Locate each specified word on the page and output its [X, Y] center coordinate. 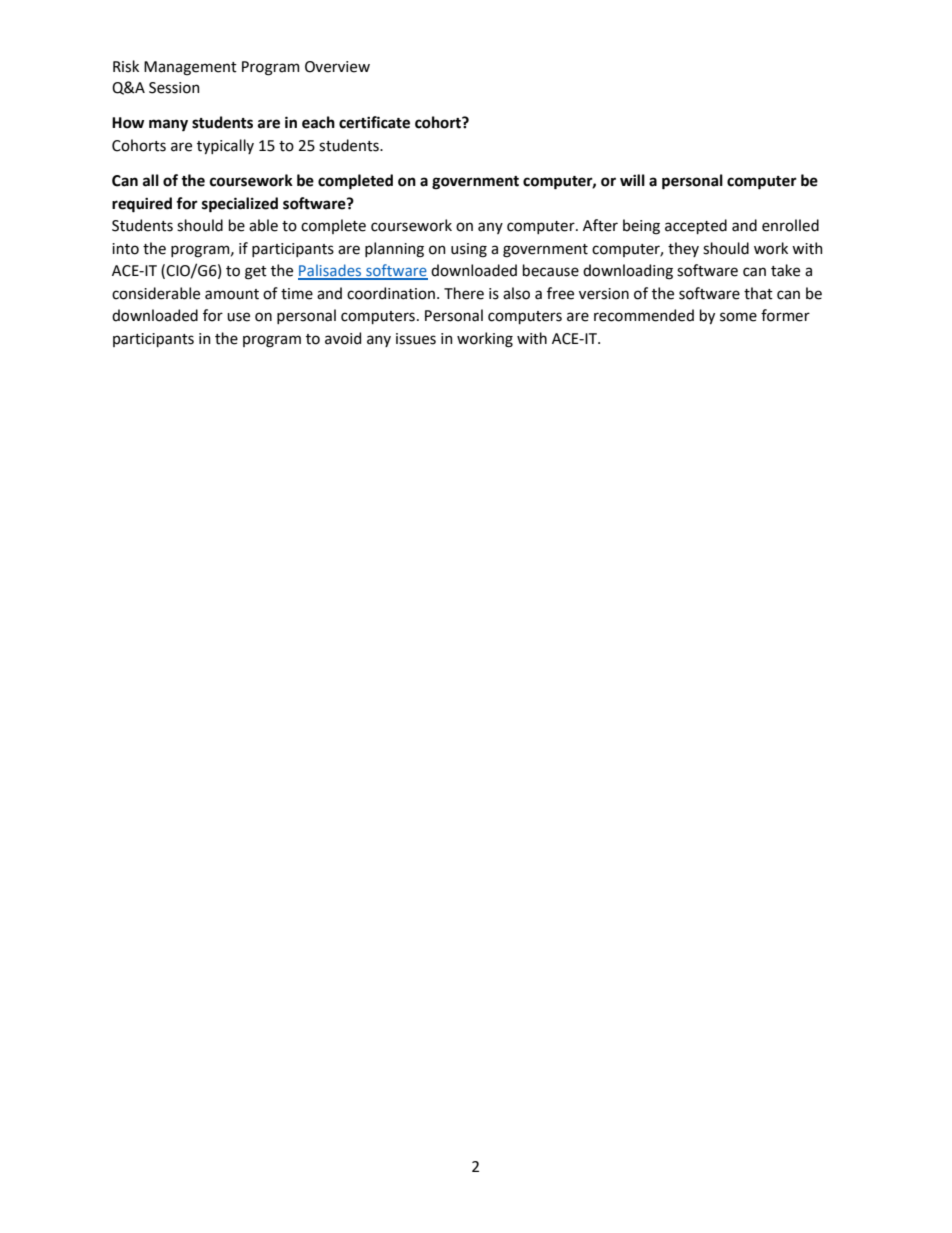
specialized [240, 205]
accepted [696, 226]
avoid [343, 338]
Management [190, 68]
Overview [337, 67]
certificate [374, 122]
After [600, 225]
